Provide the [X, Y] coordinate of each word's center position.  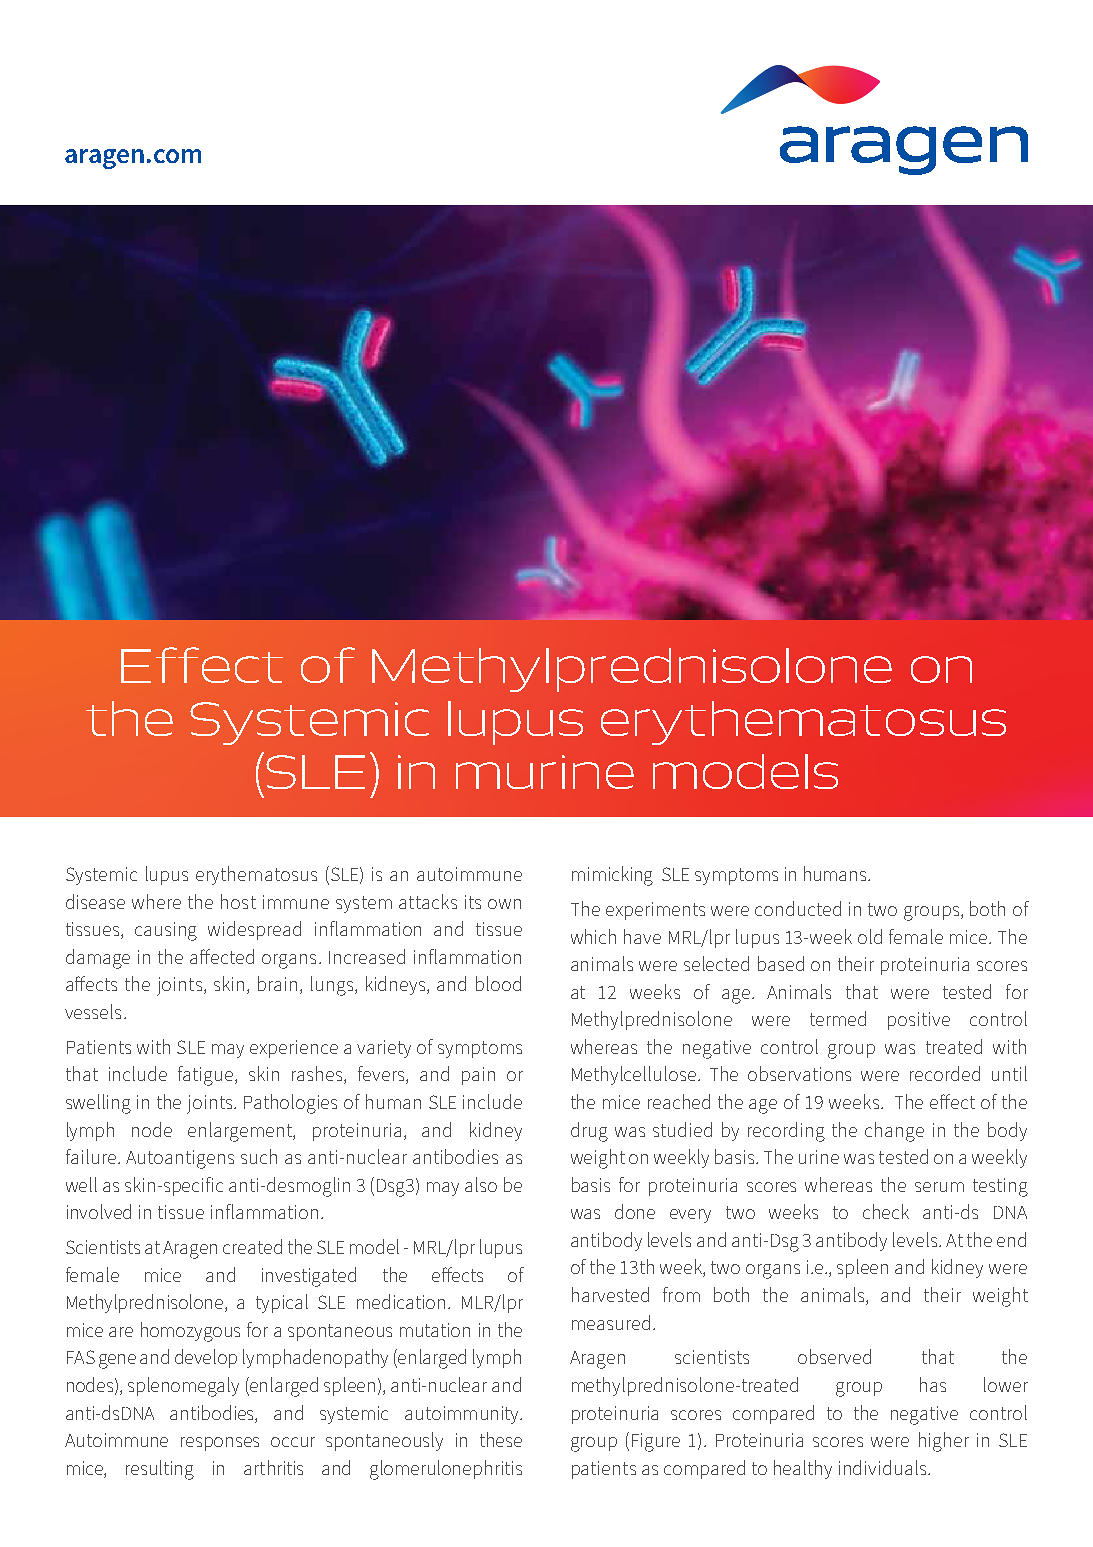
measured [611, 1322]
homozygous [190, 1332]
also [481, 1184]
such [259, 1156]
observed [834, 1356]
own [504, 904]
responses [220, 1444]
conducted [798, 908]
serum [939, 1187]
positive [919, 1021]
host [238, 901]
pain [478, 1076]
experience [294, 1049]
